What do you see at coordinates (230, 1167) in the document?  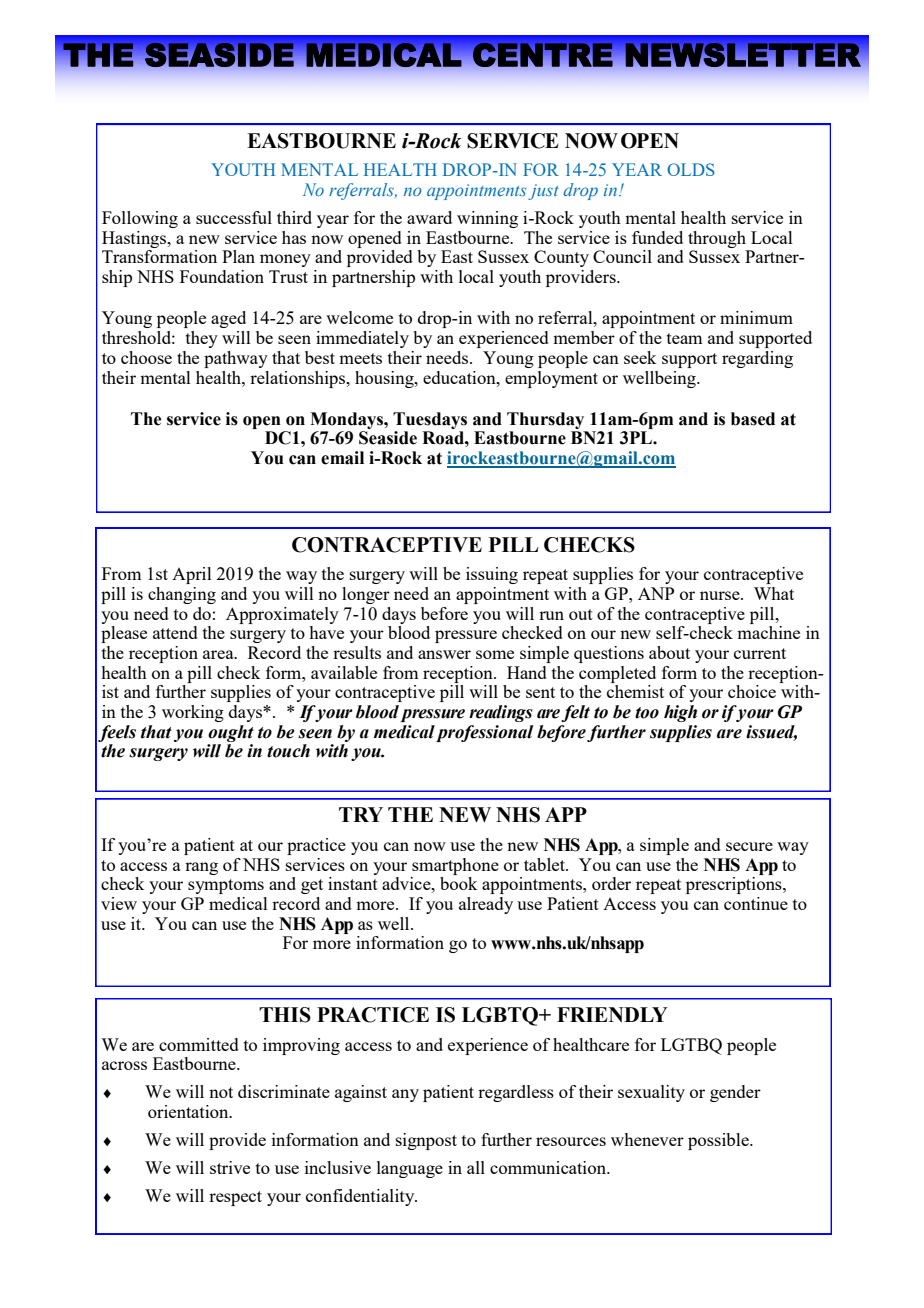 I see `strive` at bounding box center [230, 1167].
